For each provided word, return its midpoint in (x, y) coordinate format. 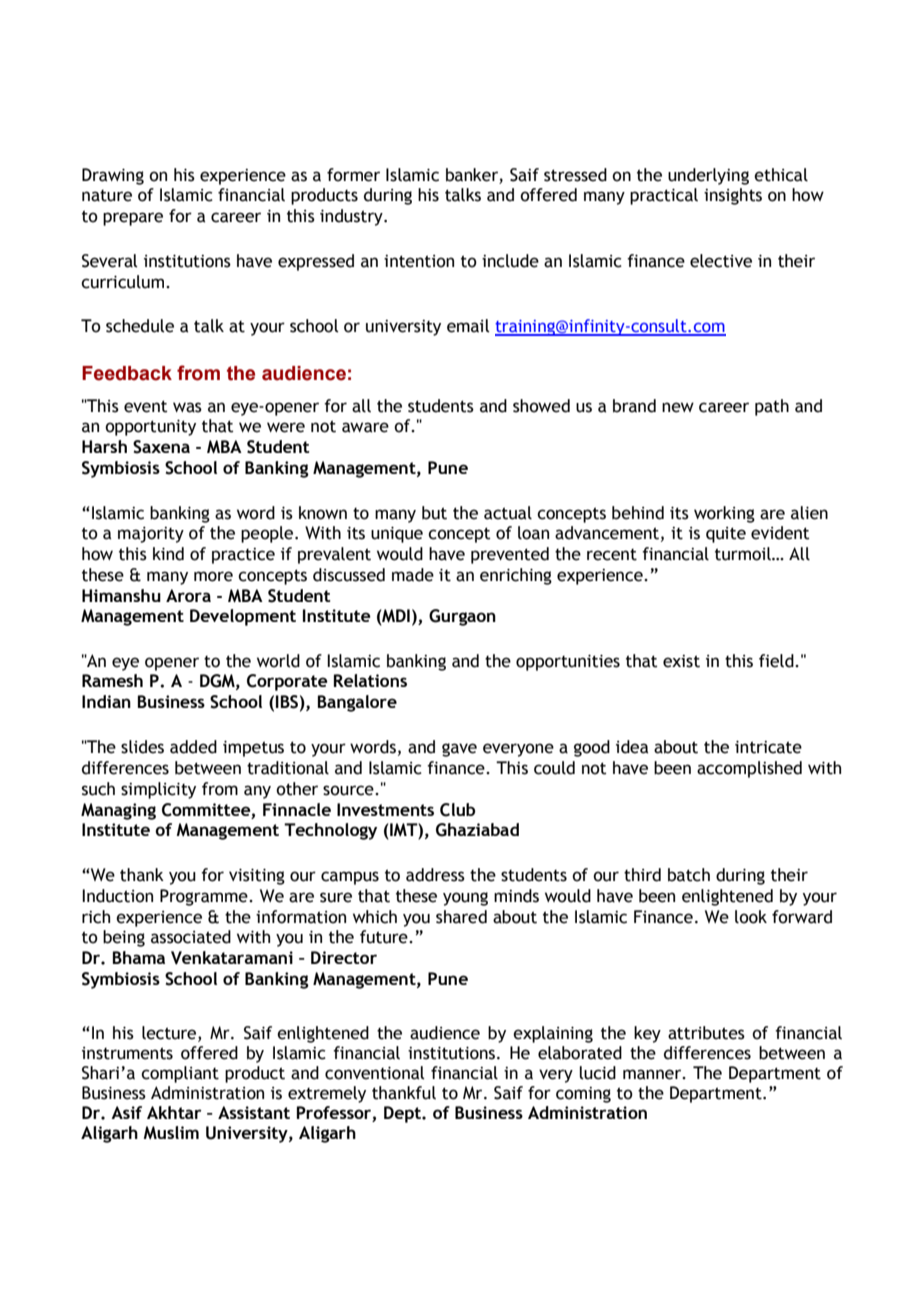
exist (681, 661)
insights (733, 196)
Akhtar (174, 1112)
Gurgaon (462, 617)
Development (243, 617)
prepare (133, 219)
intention (419, 261)
